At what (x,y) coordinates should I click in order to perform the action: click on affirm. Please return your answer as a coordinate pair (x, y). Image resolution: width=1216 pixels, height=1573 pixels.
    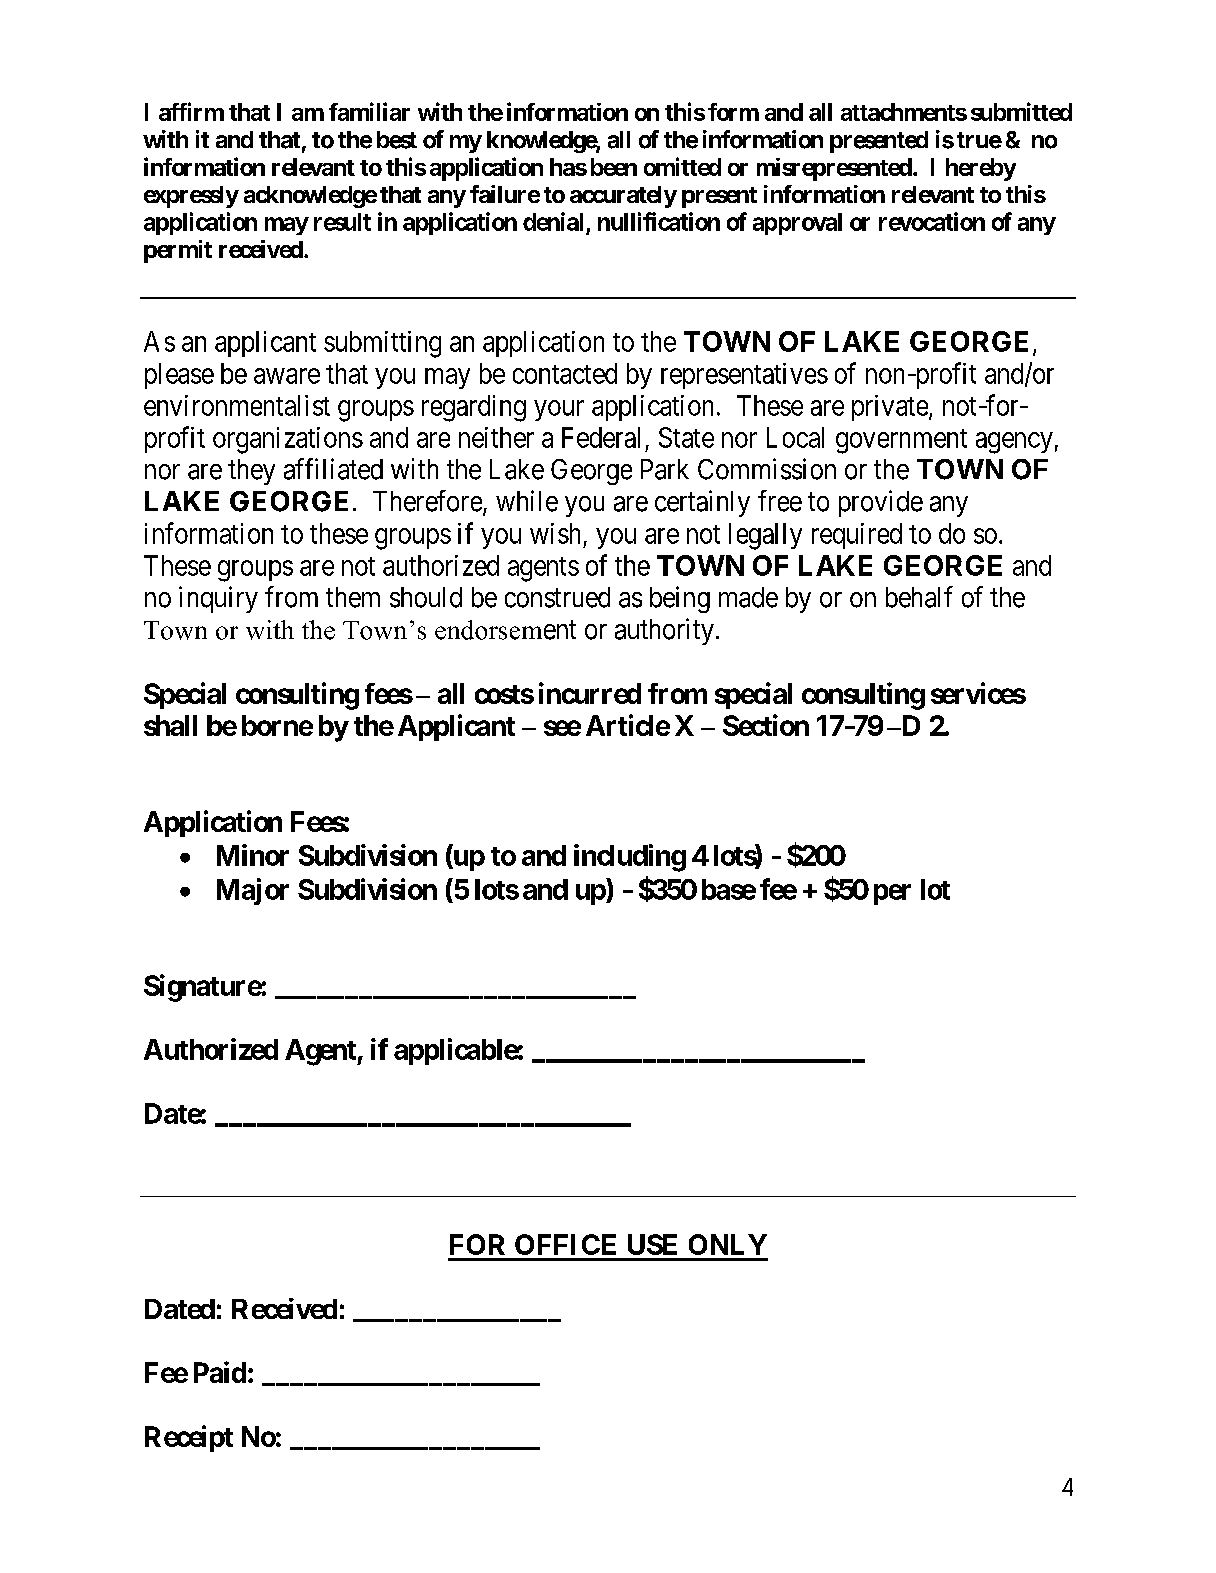
    Looking at the image, I should click on (191, 111).
